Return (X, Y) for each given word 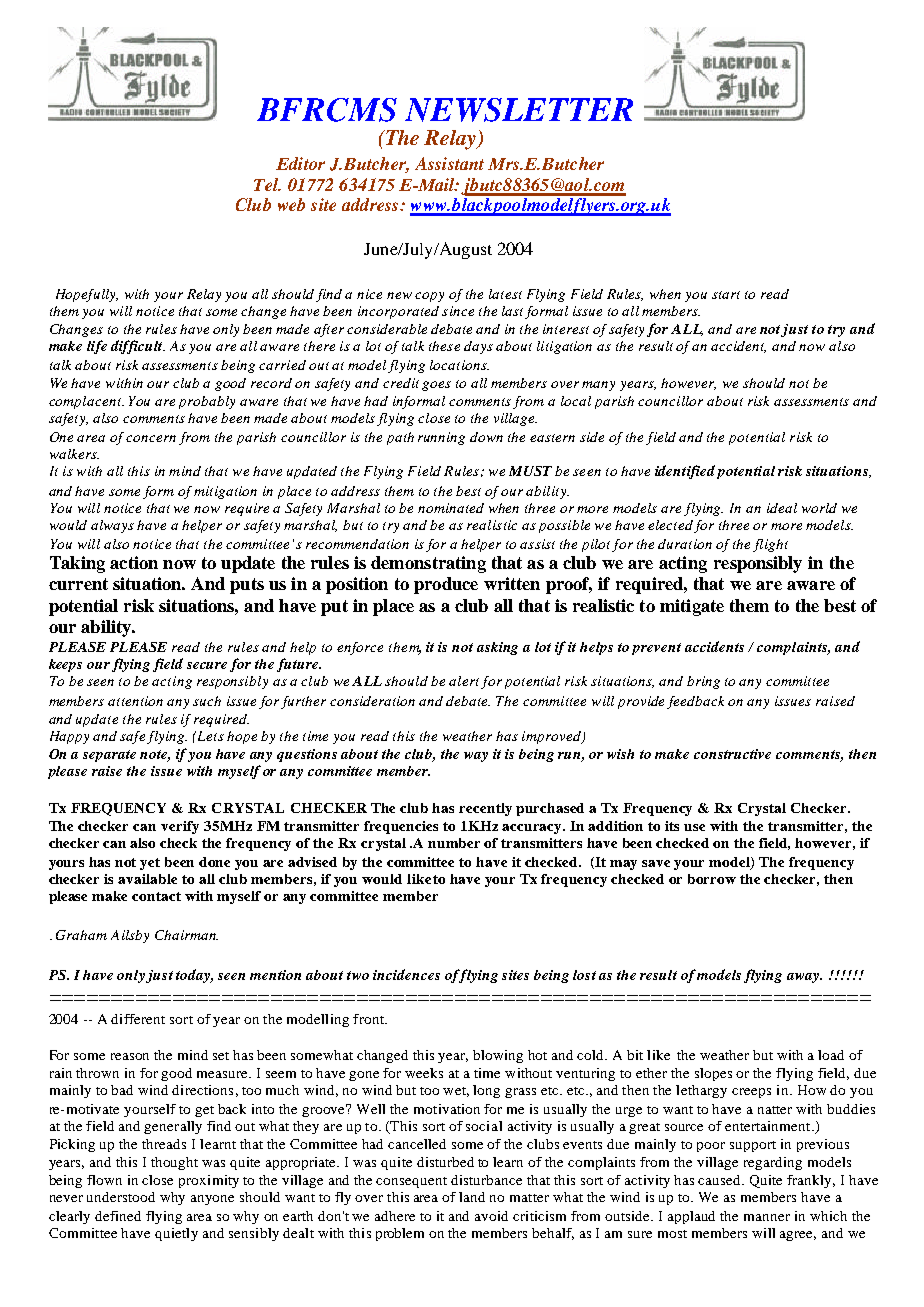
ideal (782, 508)
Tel (267, 184)
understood (121, 1197)
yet (150, 864)
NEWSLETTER (519, 110)
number (454, 843)
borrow (712, 879)
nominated (451, 508)
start (726, 295)
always (112, 526)
